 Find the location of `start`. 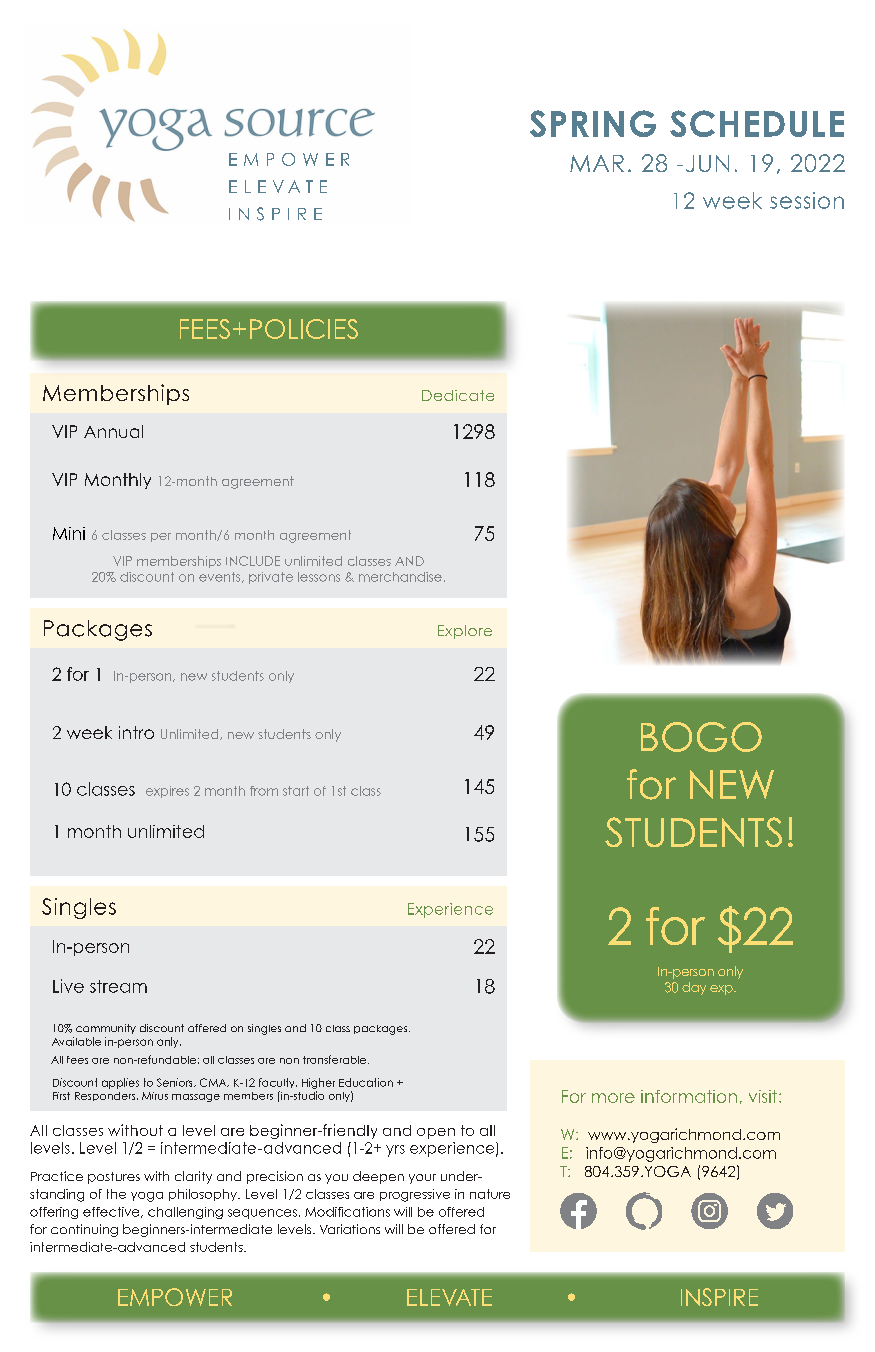

start is located at coordinates (296, 791).
